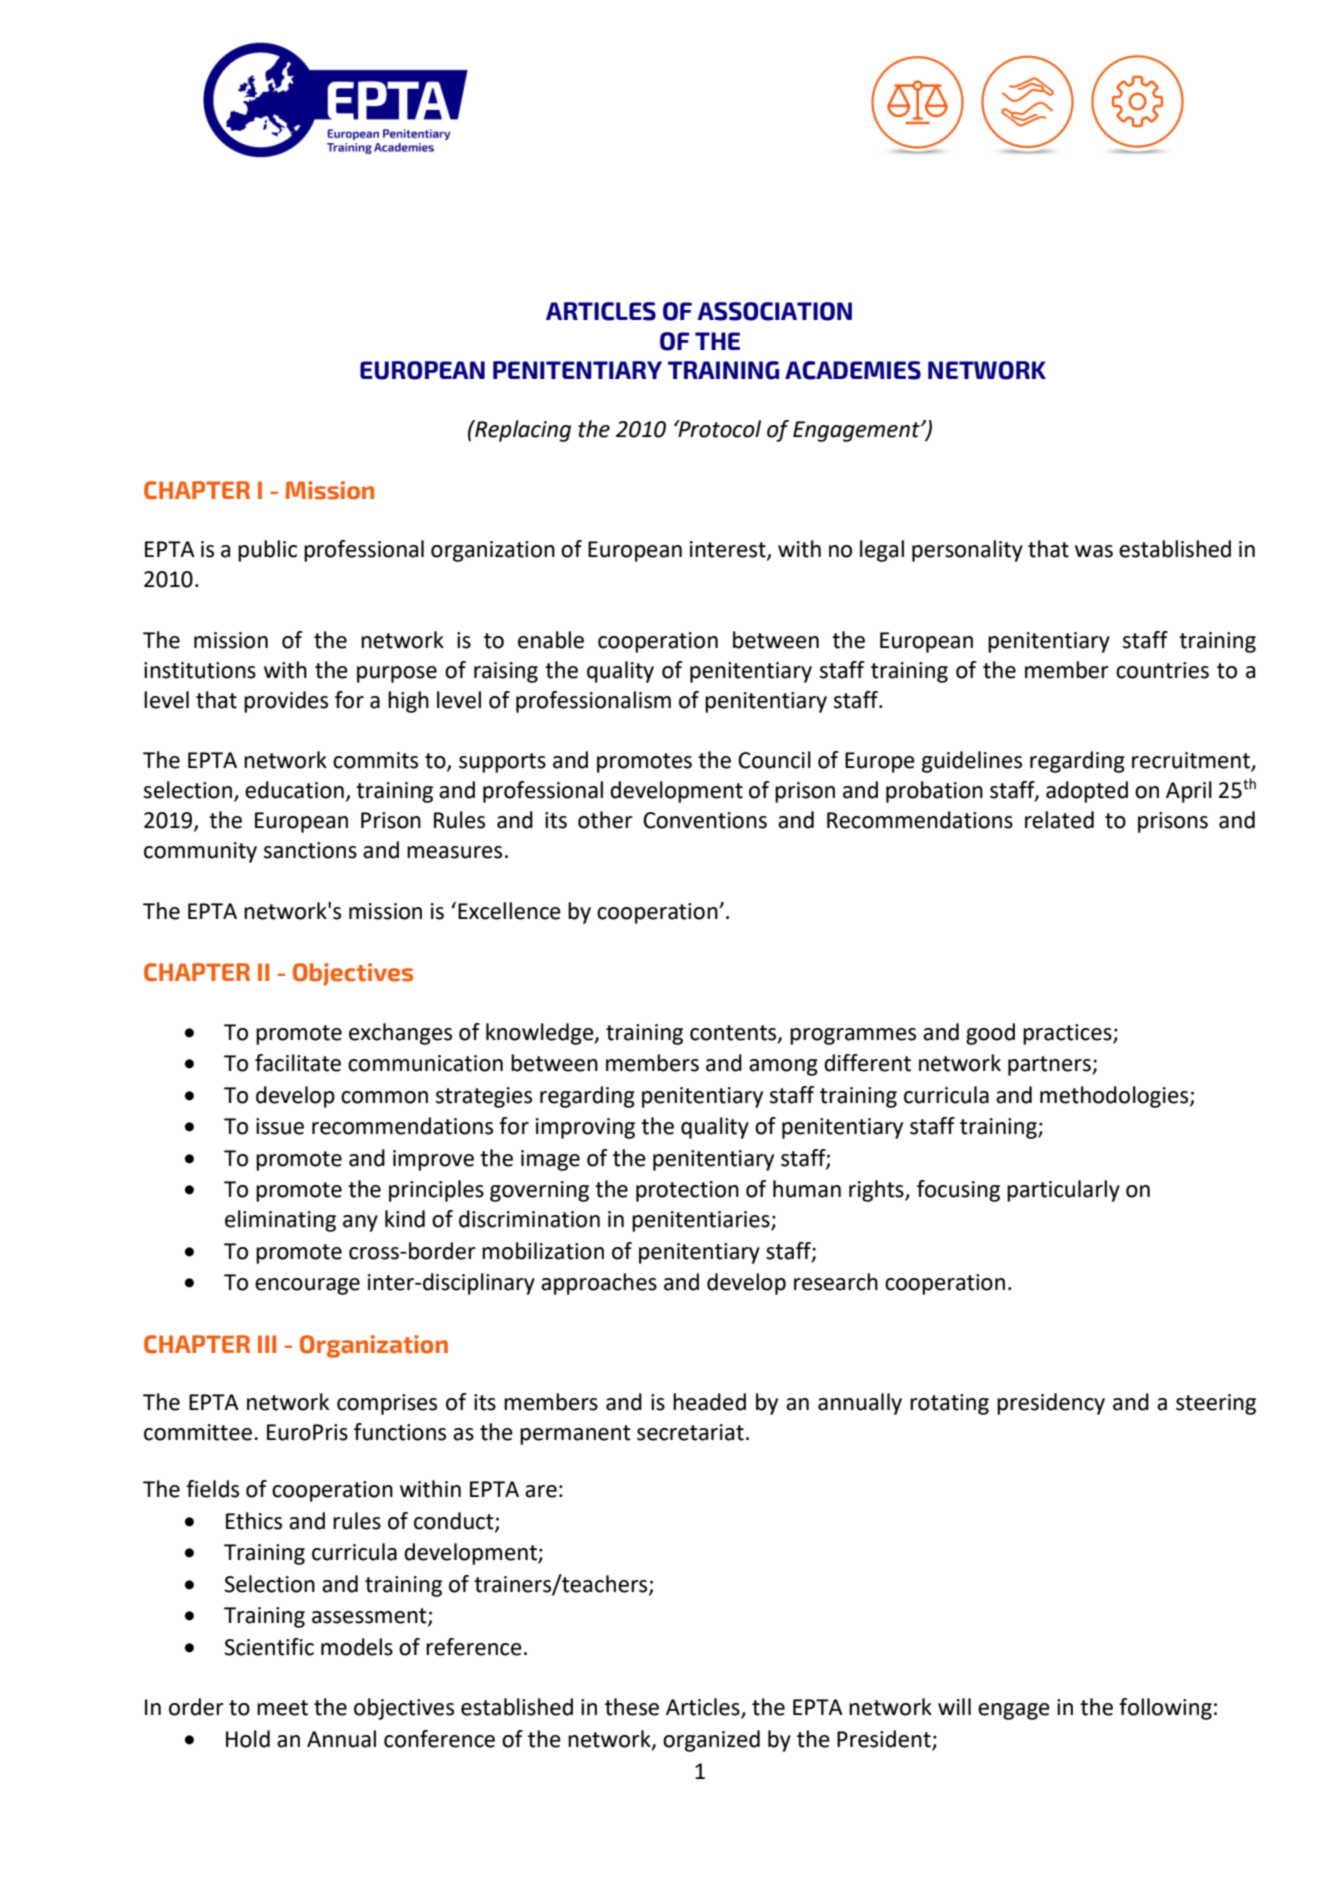  I want to click on protection, so click(687, 1191).
